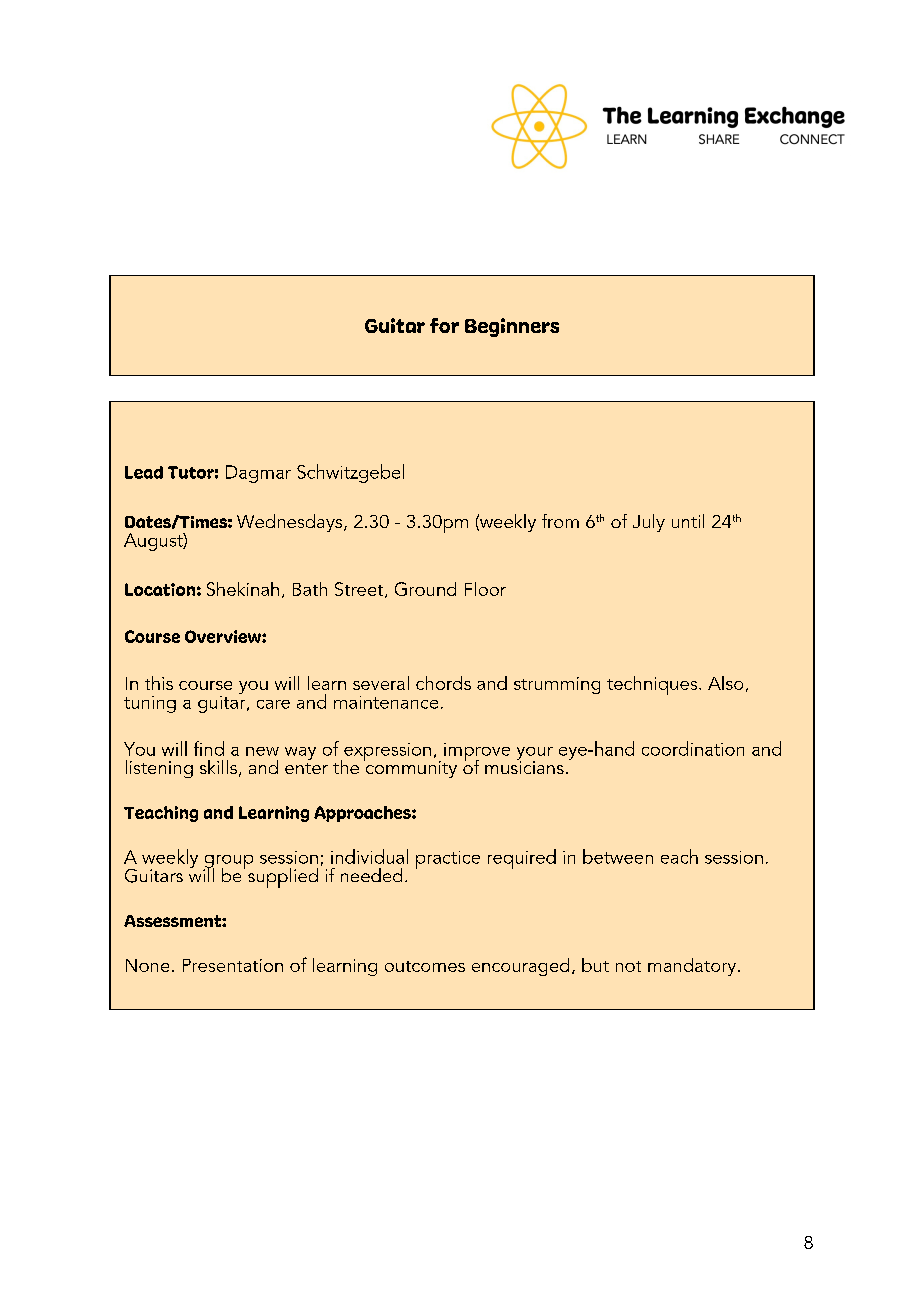 This screenshot has height=1308, width=924. Describe the element at coordinates (649, 523) in the screenshot. I see `July` at that location.
